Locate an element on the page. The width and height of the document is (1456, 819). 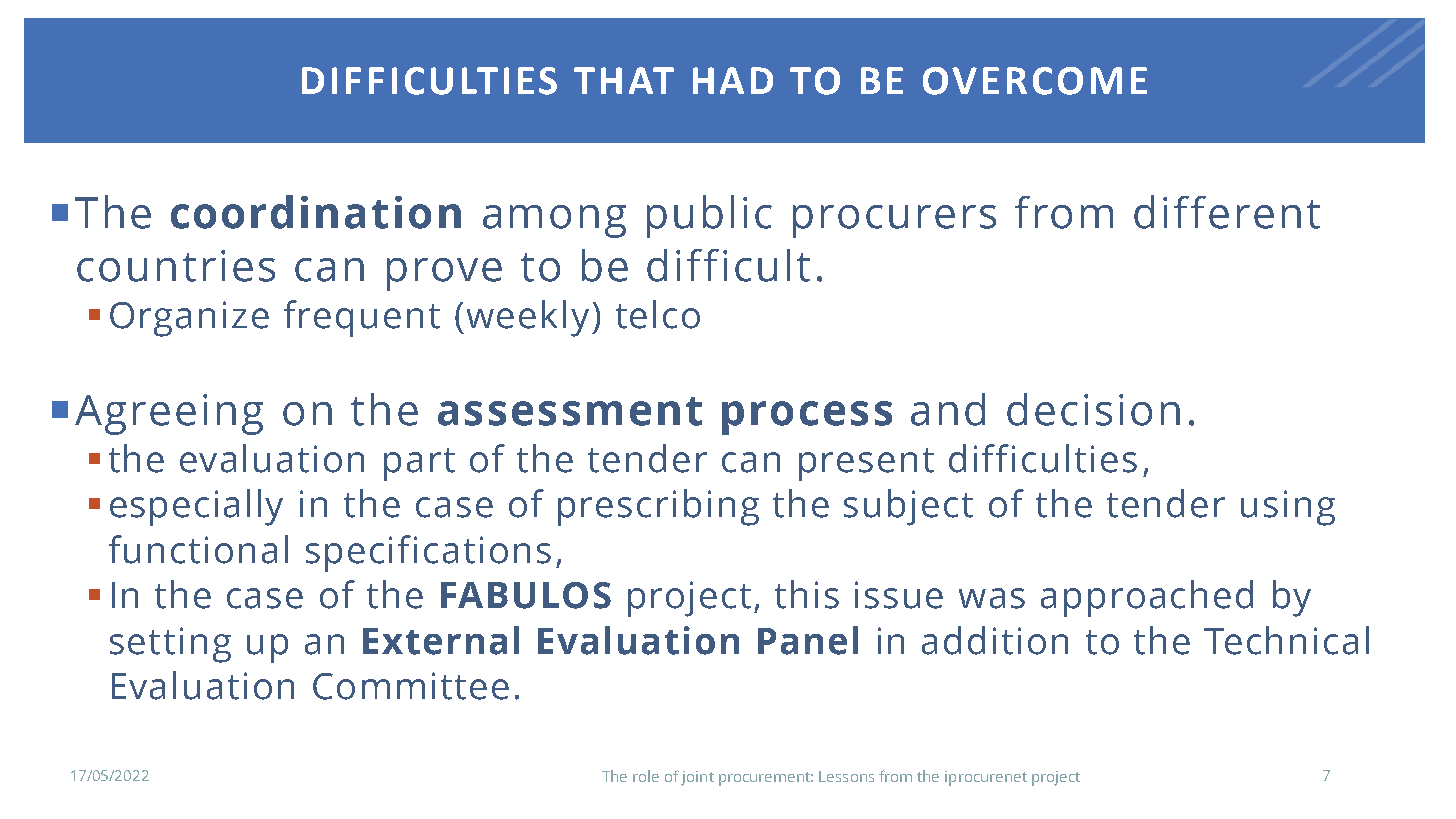
functional is located at coordinates (198, 549).
